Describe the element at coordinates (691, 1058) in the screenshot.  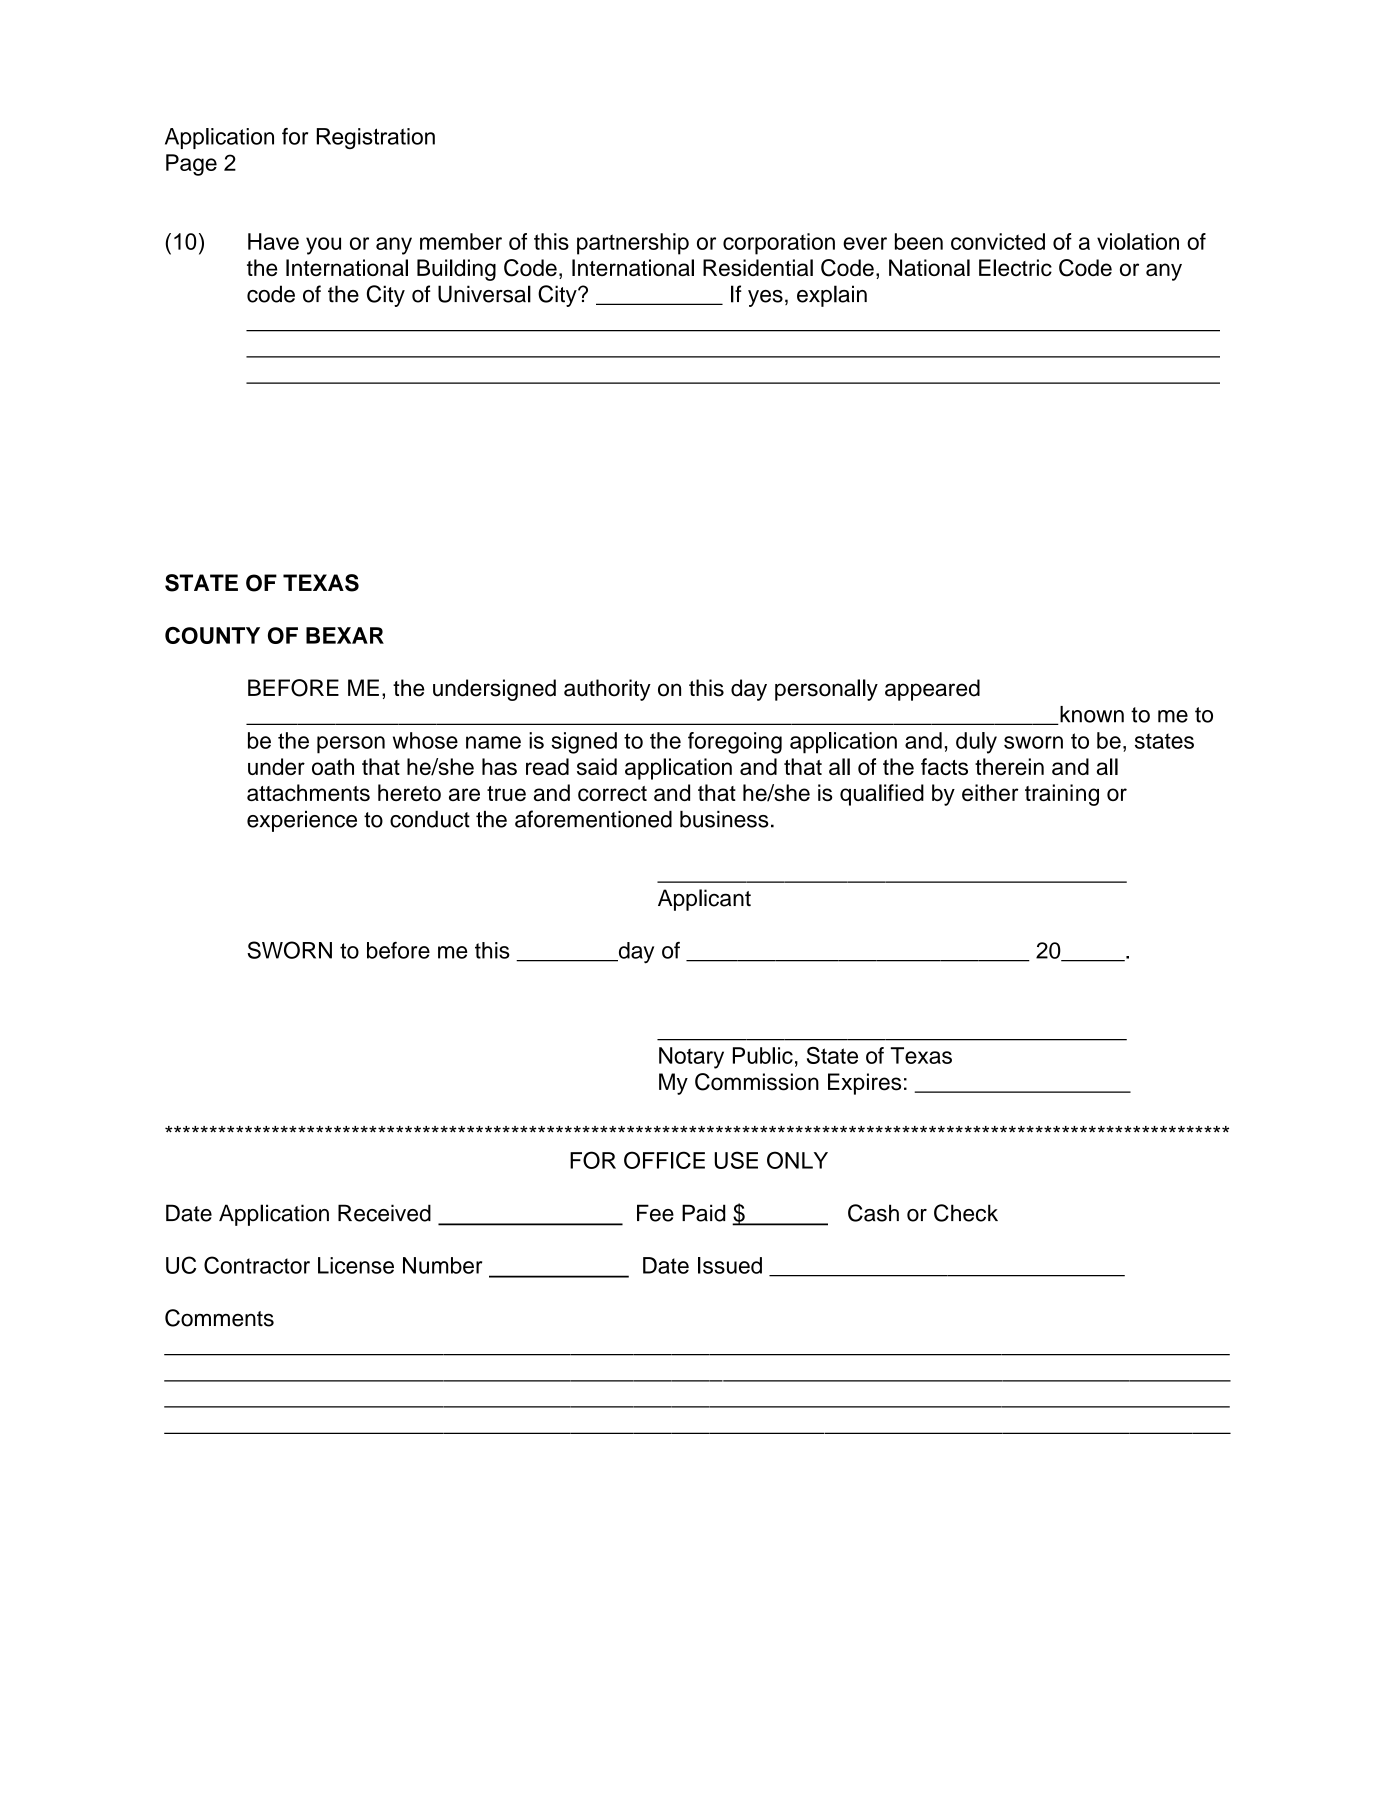
I see `Notary` at that location.
